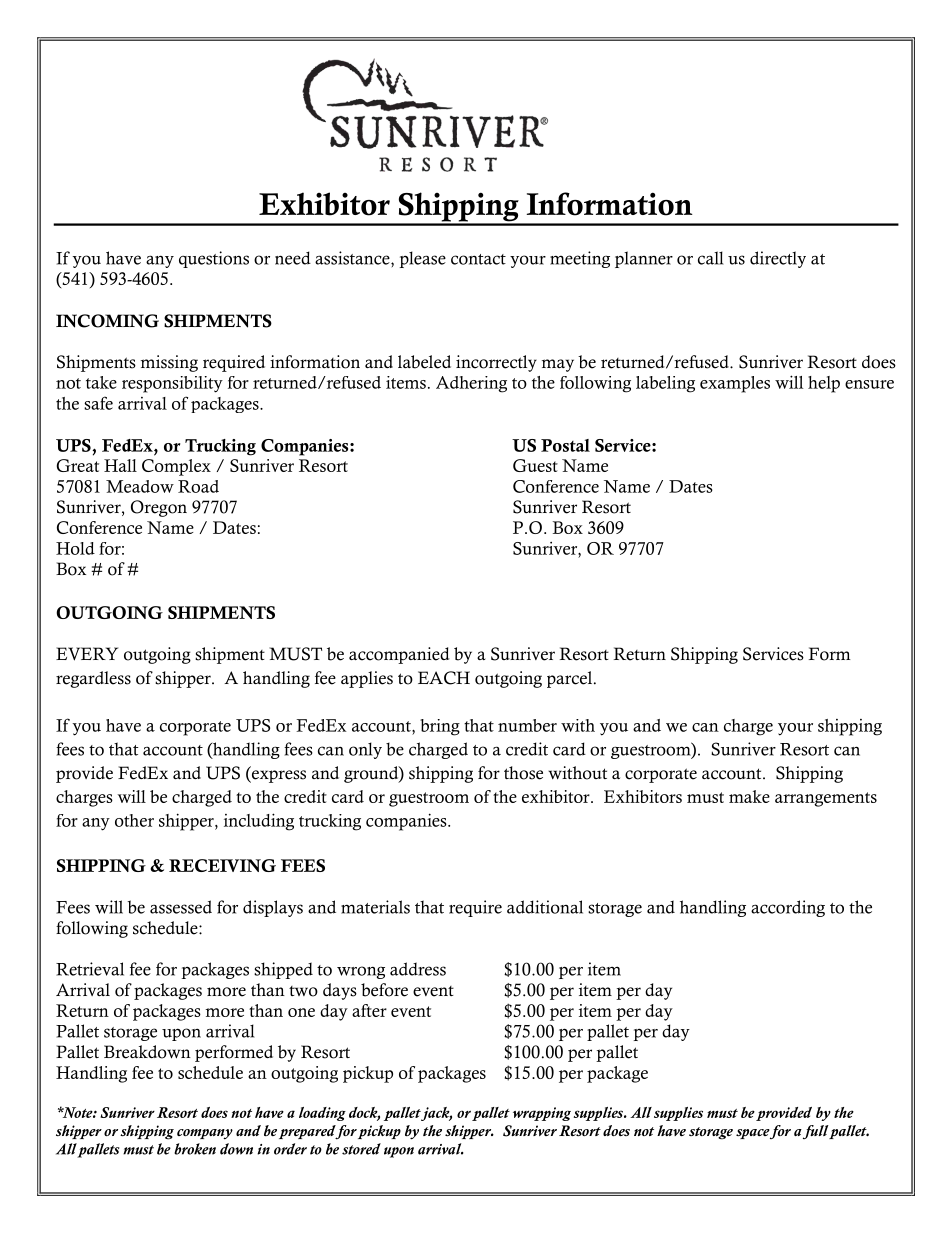 This screenshot has height=1233, width=952. What do you see at coordinates (542, 1114) in the screenshot?
I see `wrapping` at bounding box center [542, 1114].
